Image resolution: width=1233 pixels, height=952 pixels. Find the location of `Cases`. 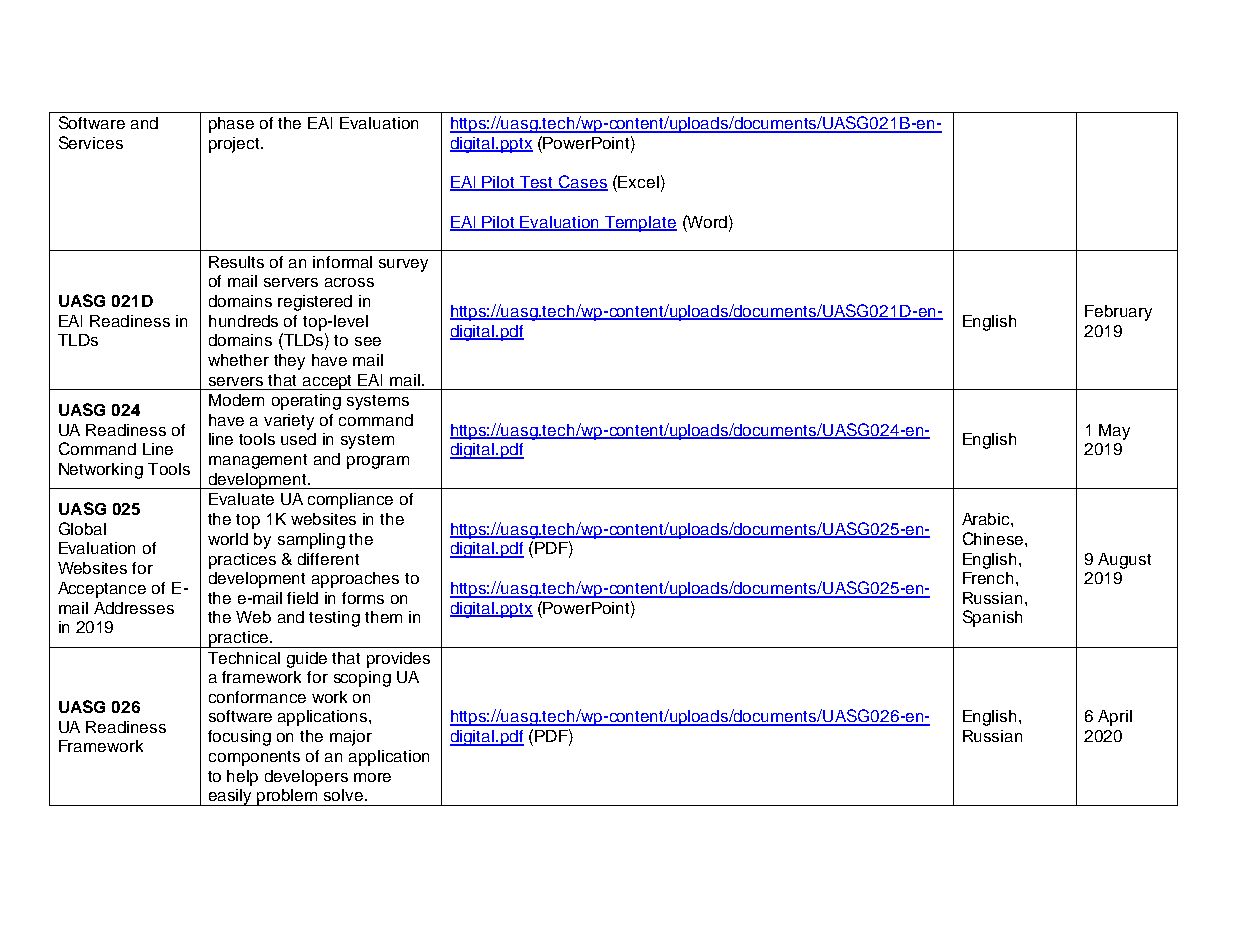

Cases is located at coordinates (582, 183).
